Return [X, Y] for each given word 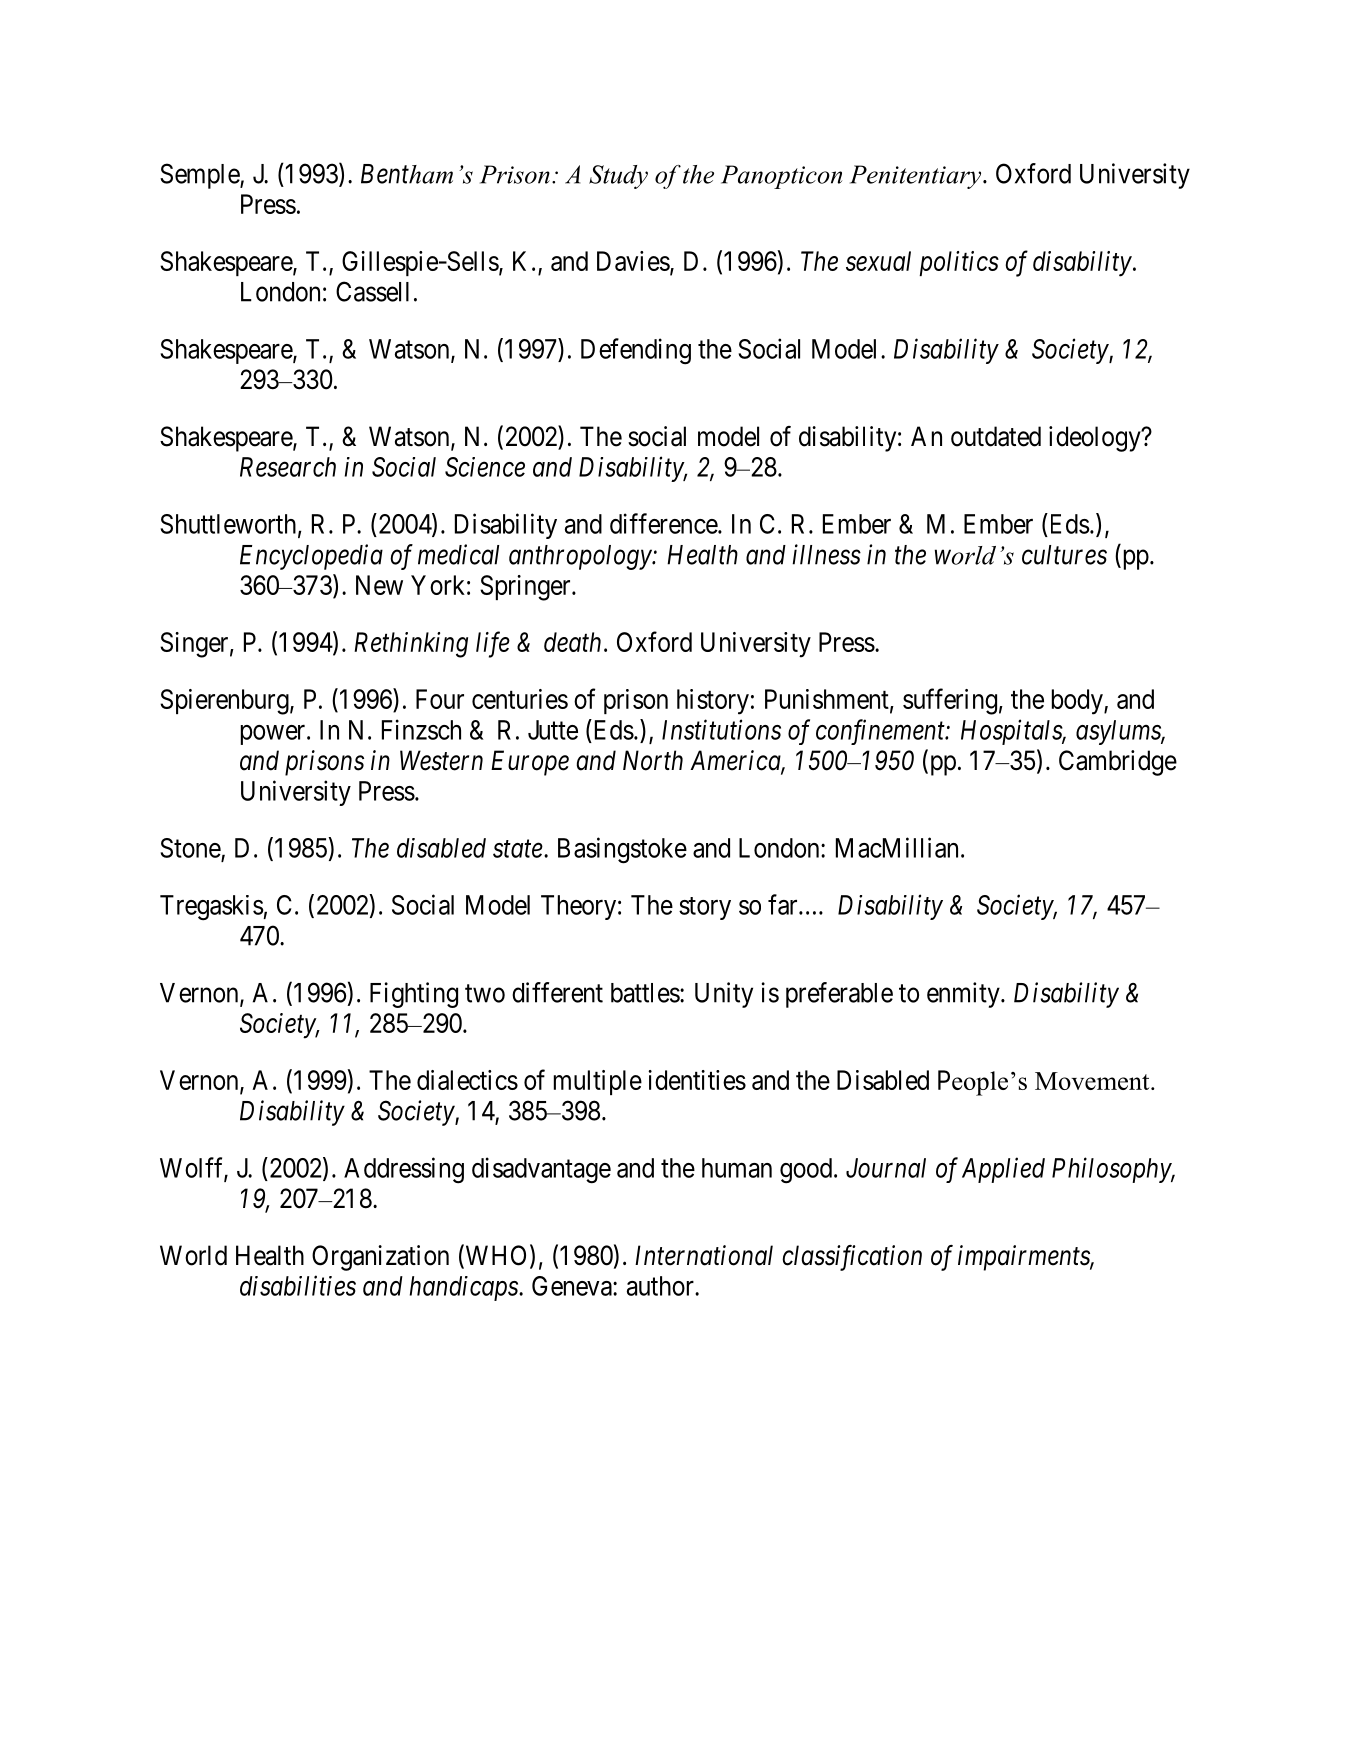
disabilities [298, 1285]
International [704, 1255]
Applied [1003, 1170]
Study [618, 177]
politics [959, 263]
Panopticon [781, 177]
